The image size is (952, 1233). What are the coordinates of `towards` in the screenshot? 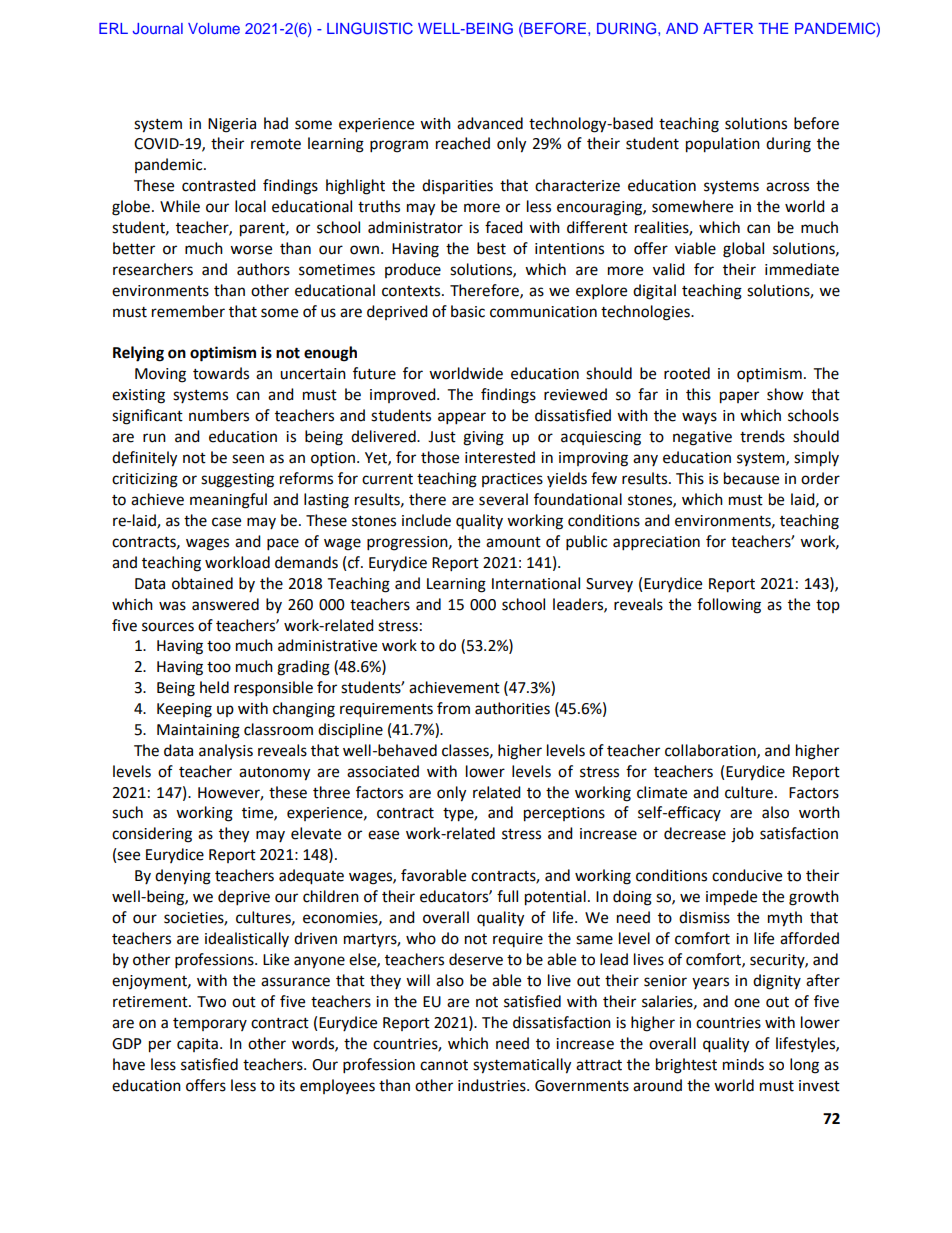 It's located at (221, 373).
